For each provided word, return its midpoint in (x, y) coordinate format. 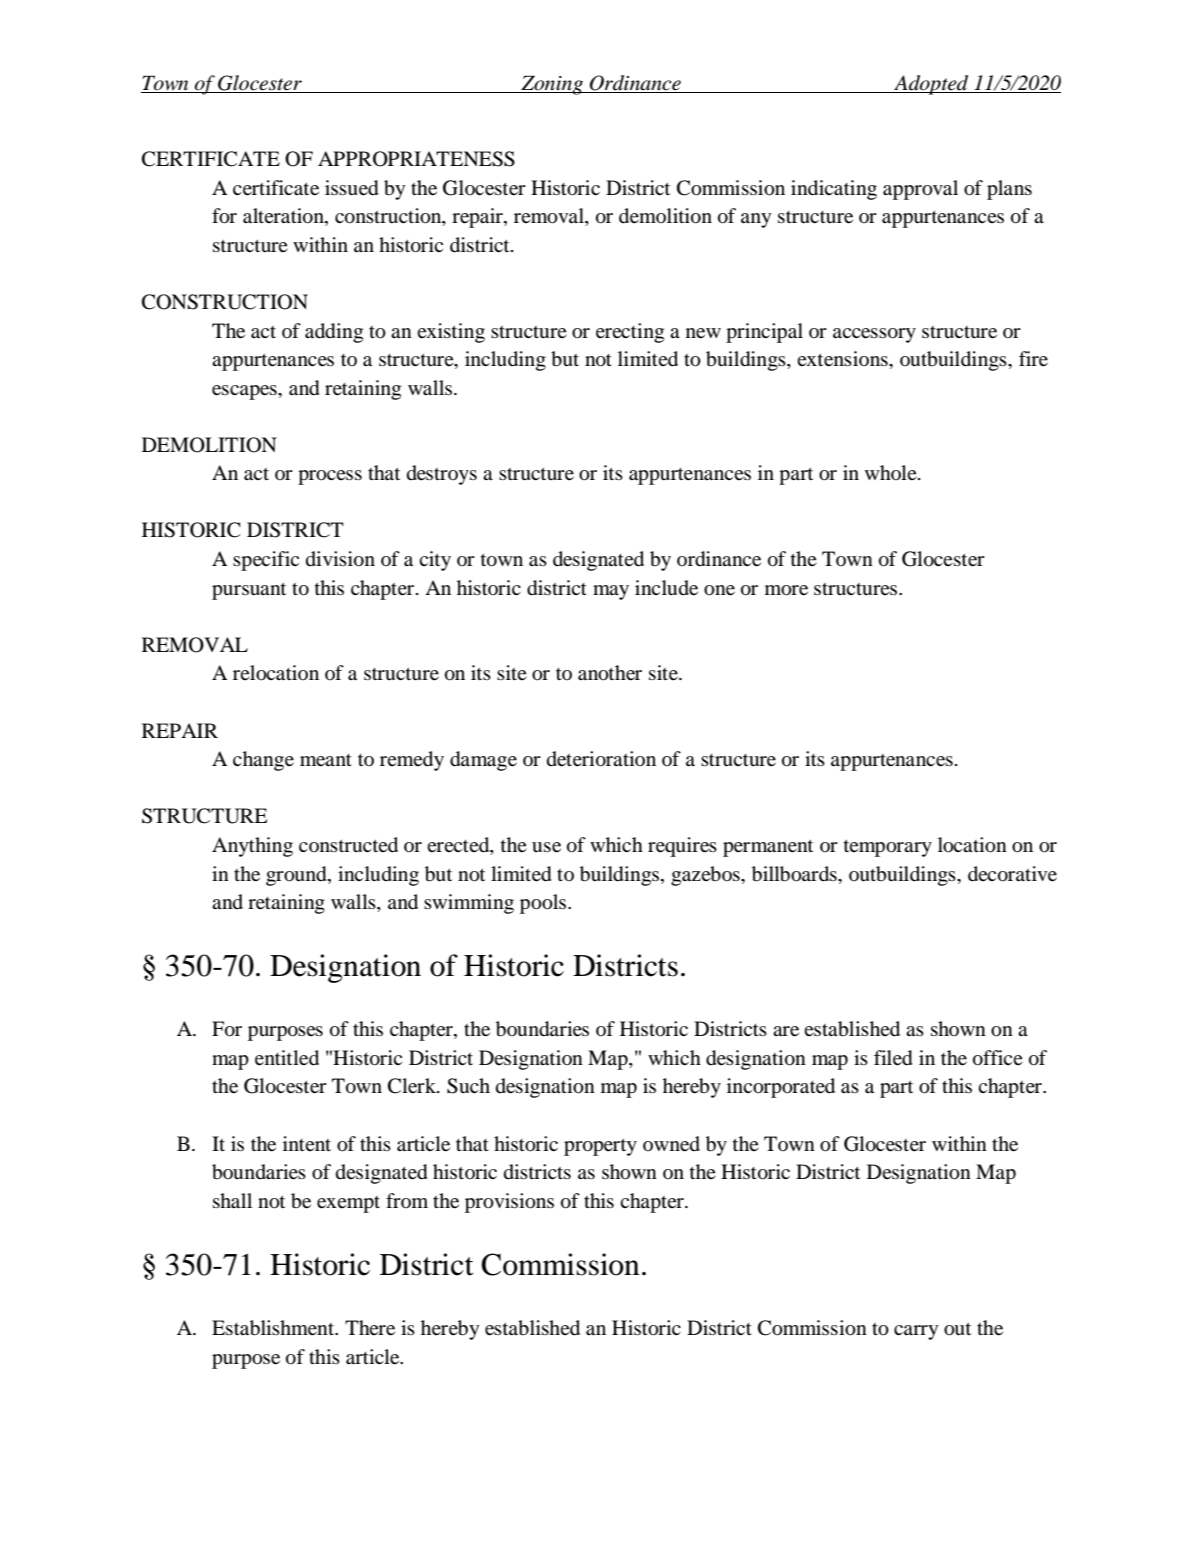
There (370, 1328)
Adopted (931, 85)
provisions (509, 1203)
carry (916, 1332)
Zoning (552, 85)
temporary (888, 848)
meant (326, 760)
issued (352, 188)
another (610, 673)
